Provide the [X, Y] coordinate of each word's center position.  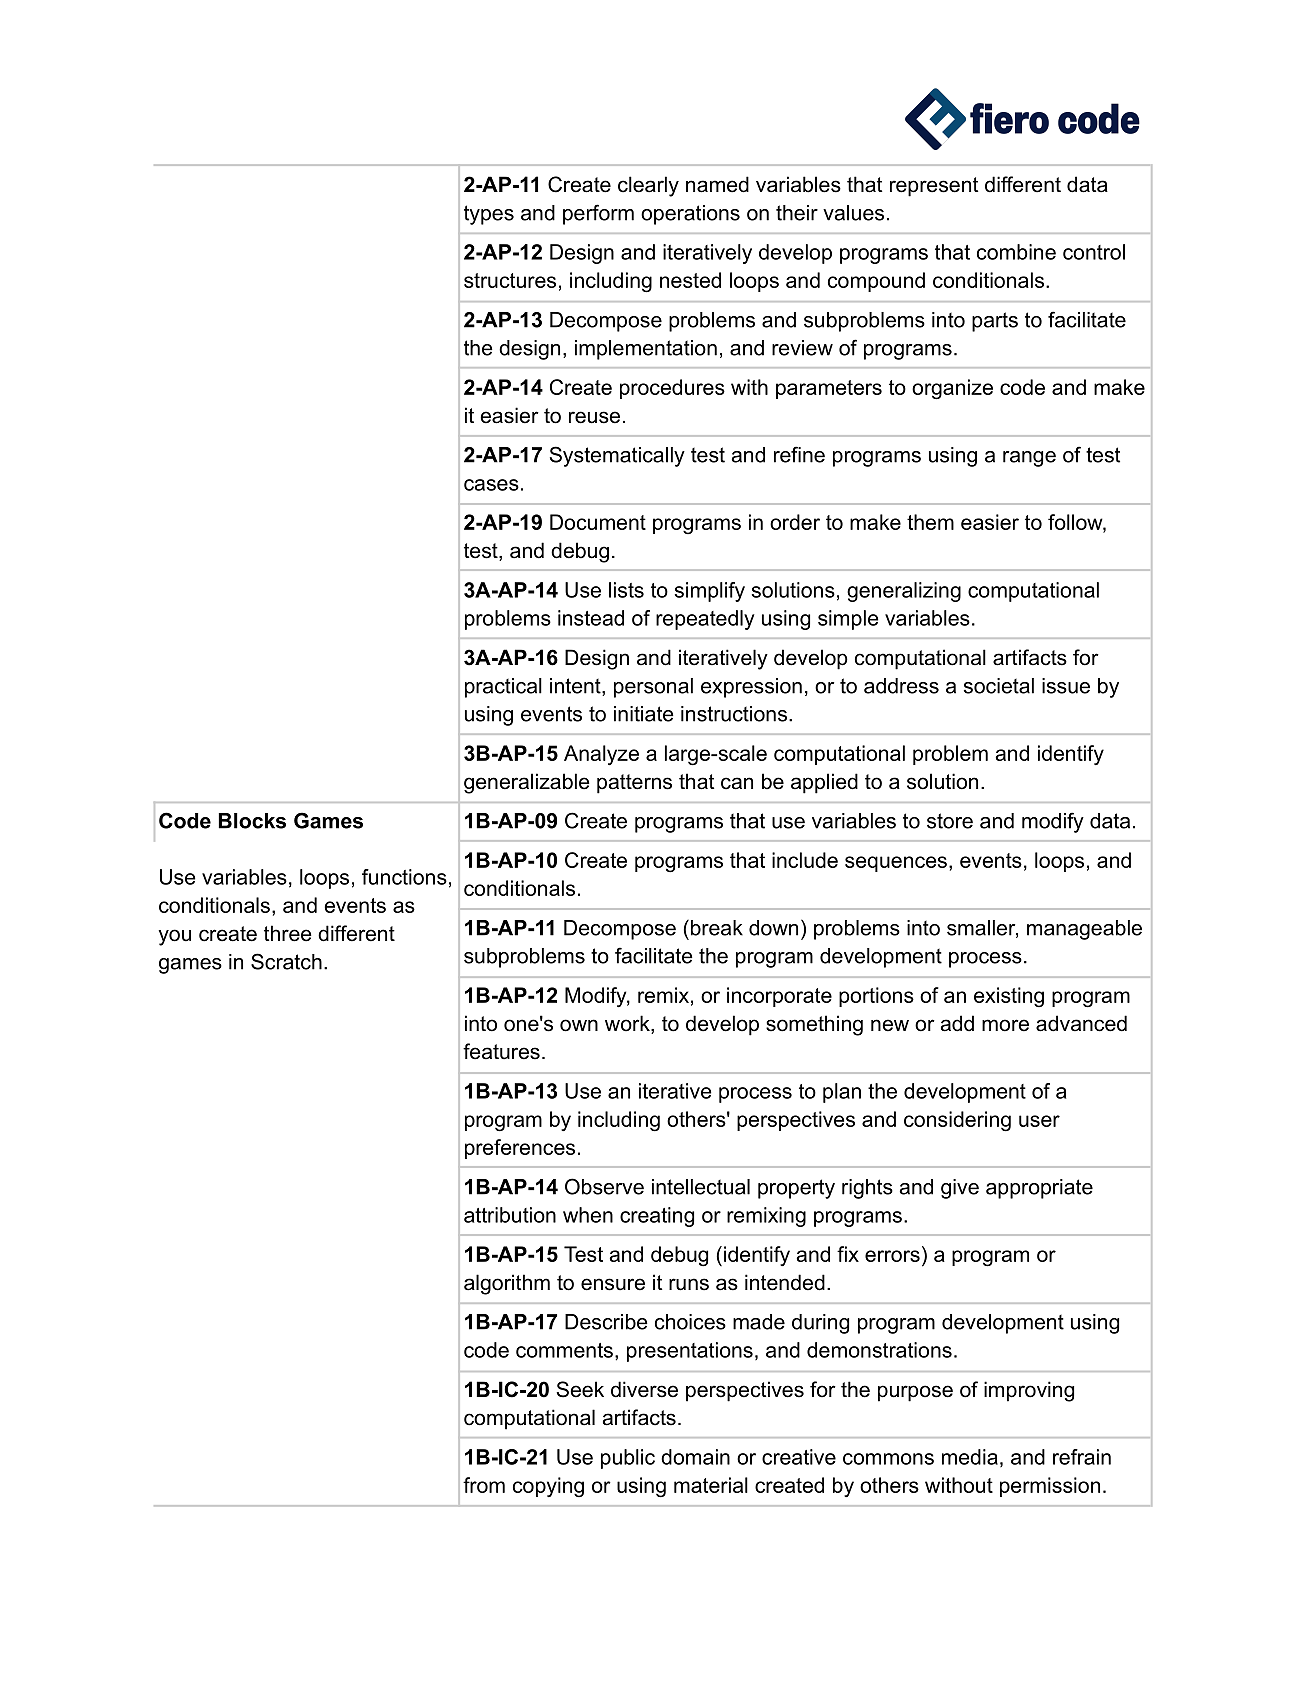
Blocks [252, 821]
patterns [634, 784]
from [484, 1485]
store [950, 821]
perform [598, 214]
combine [1016, 252]
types [489, 215]
